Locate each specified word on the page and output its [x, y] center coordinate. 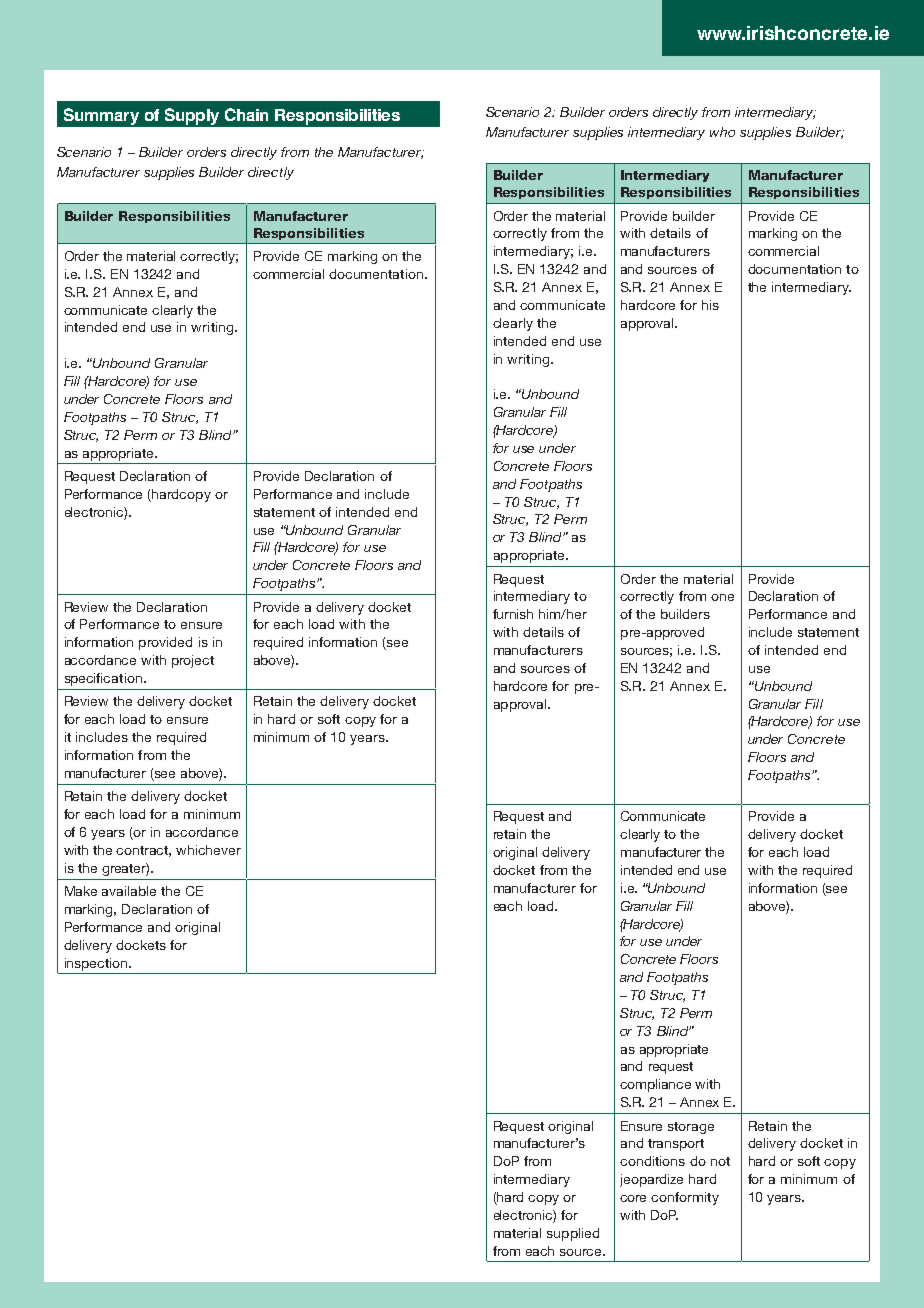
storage [691, 1128]
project [193, 661]
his [710, 305]
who [722, 132]
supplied [573, 1234]
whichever [208, 850]
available [129, 891]
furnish [513, 614]
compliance [655, 1085]
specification [103, 679]
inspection [97, 964]
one [722, 597]
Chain [246, 114]
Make [81, 891]
